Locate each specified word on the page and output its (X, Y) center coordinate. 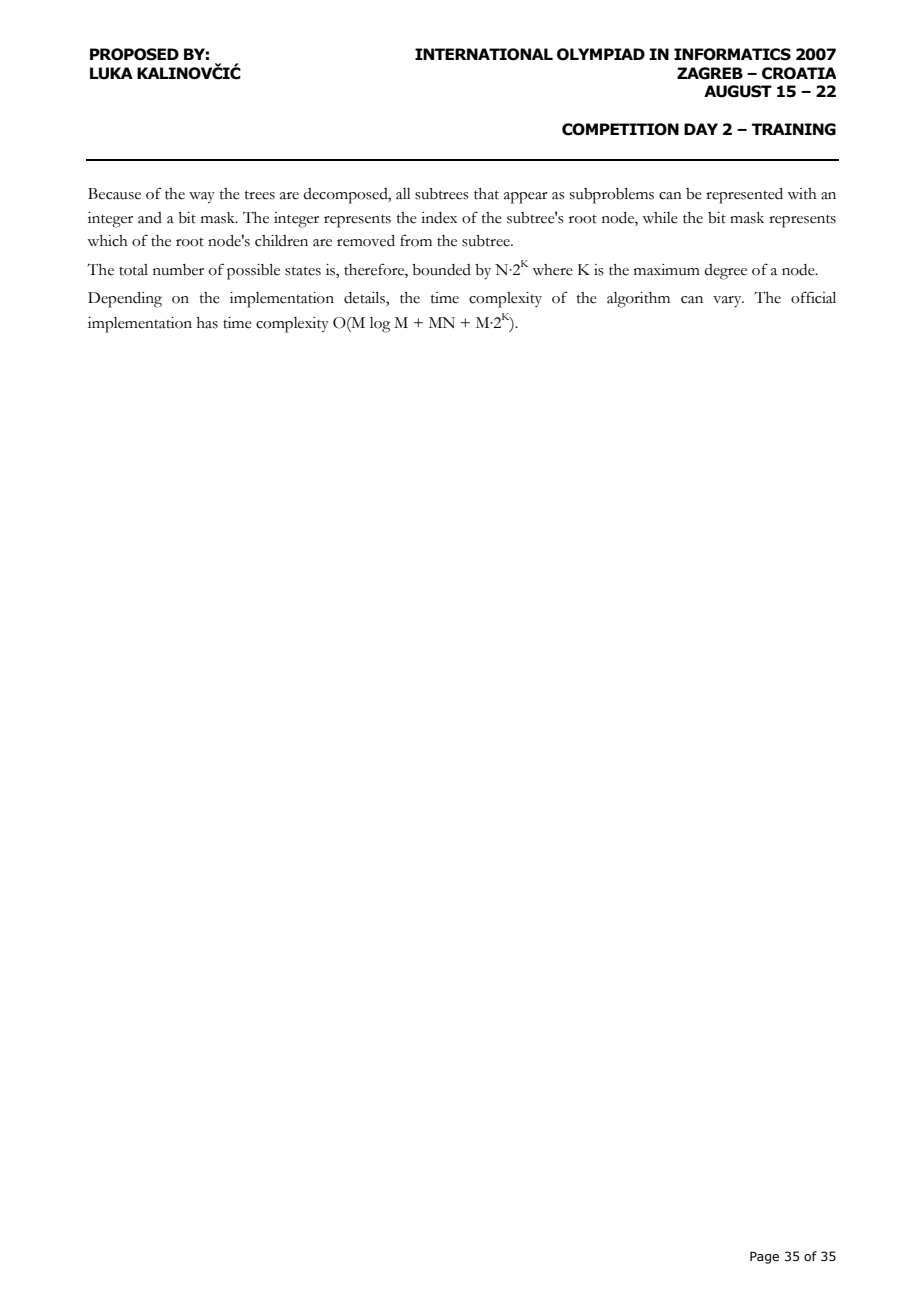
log (380, 325)
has (207, 323)
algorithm (638, 300)
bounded (441, 270)
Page (764, 1257)
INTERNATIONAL (484, 54)
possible (253, 272)
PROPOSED (134, 54)
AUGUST (738, 91)
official (813, 297)
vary (728, 302)
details (365, 299)
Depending (125, 300)
